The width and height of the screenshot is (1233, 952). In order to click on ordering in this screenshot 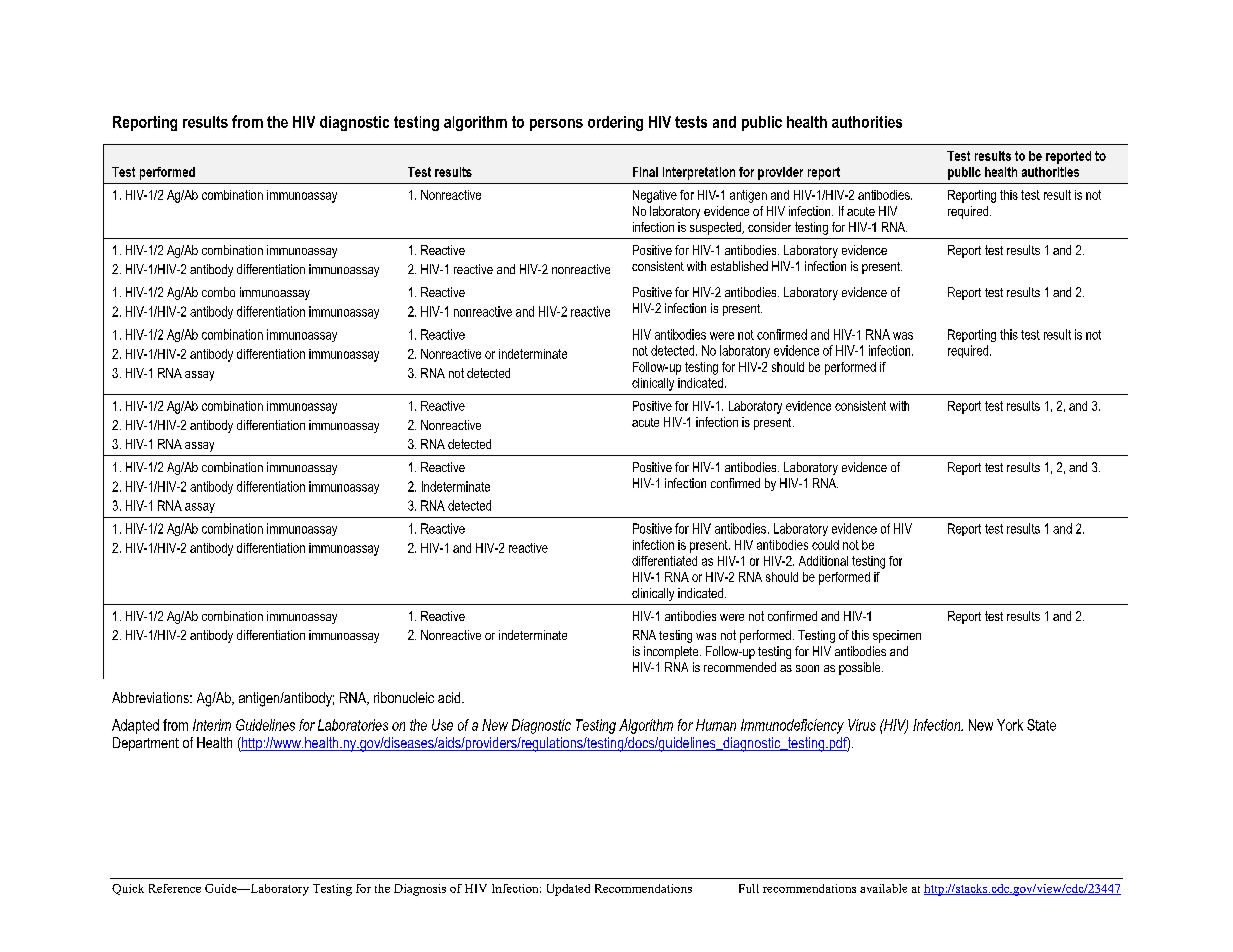, I will do `click(615, 123)`.
